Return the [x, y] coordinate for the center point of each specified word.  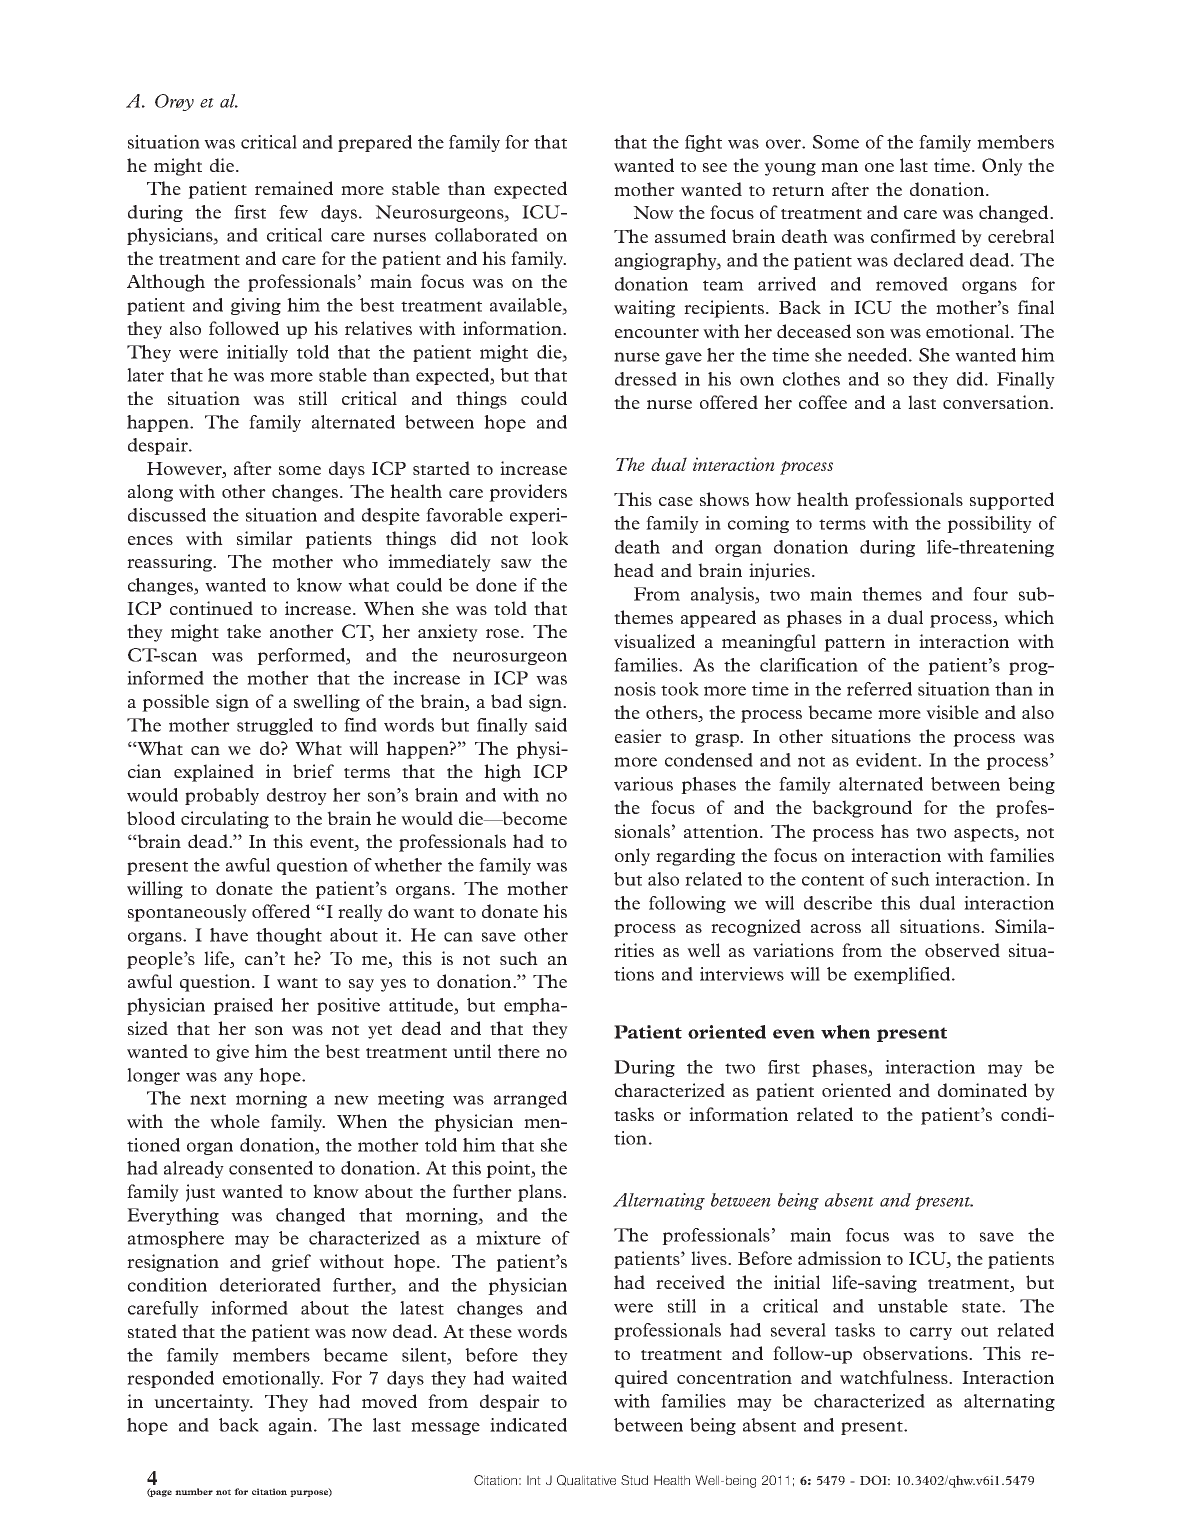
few [293, 212]
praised [243, 1006]
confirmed [913, 236]
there [519, 1051]
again [292, 1426]
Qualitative [586, 1480]
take [244, 631]
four [990, 594]
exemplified [902, 975]
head [634, 570]
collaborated [486, 235]
